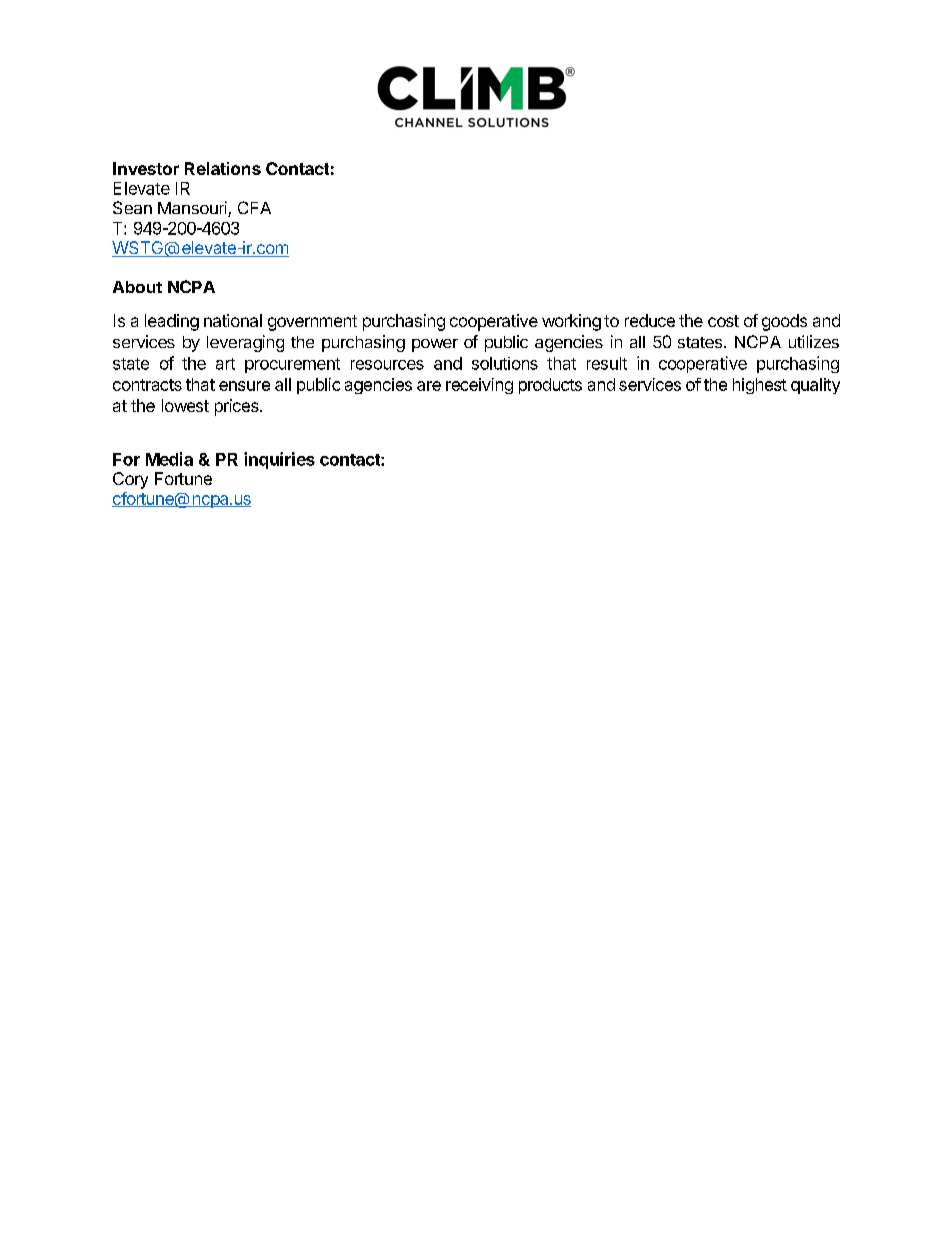 The height and width of the screenshot is (1233, 952). Describe the element at coordinates (233, 320) in the screenshot. I see `national` at that location.
